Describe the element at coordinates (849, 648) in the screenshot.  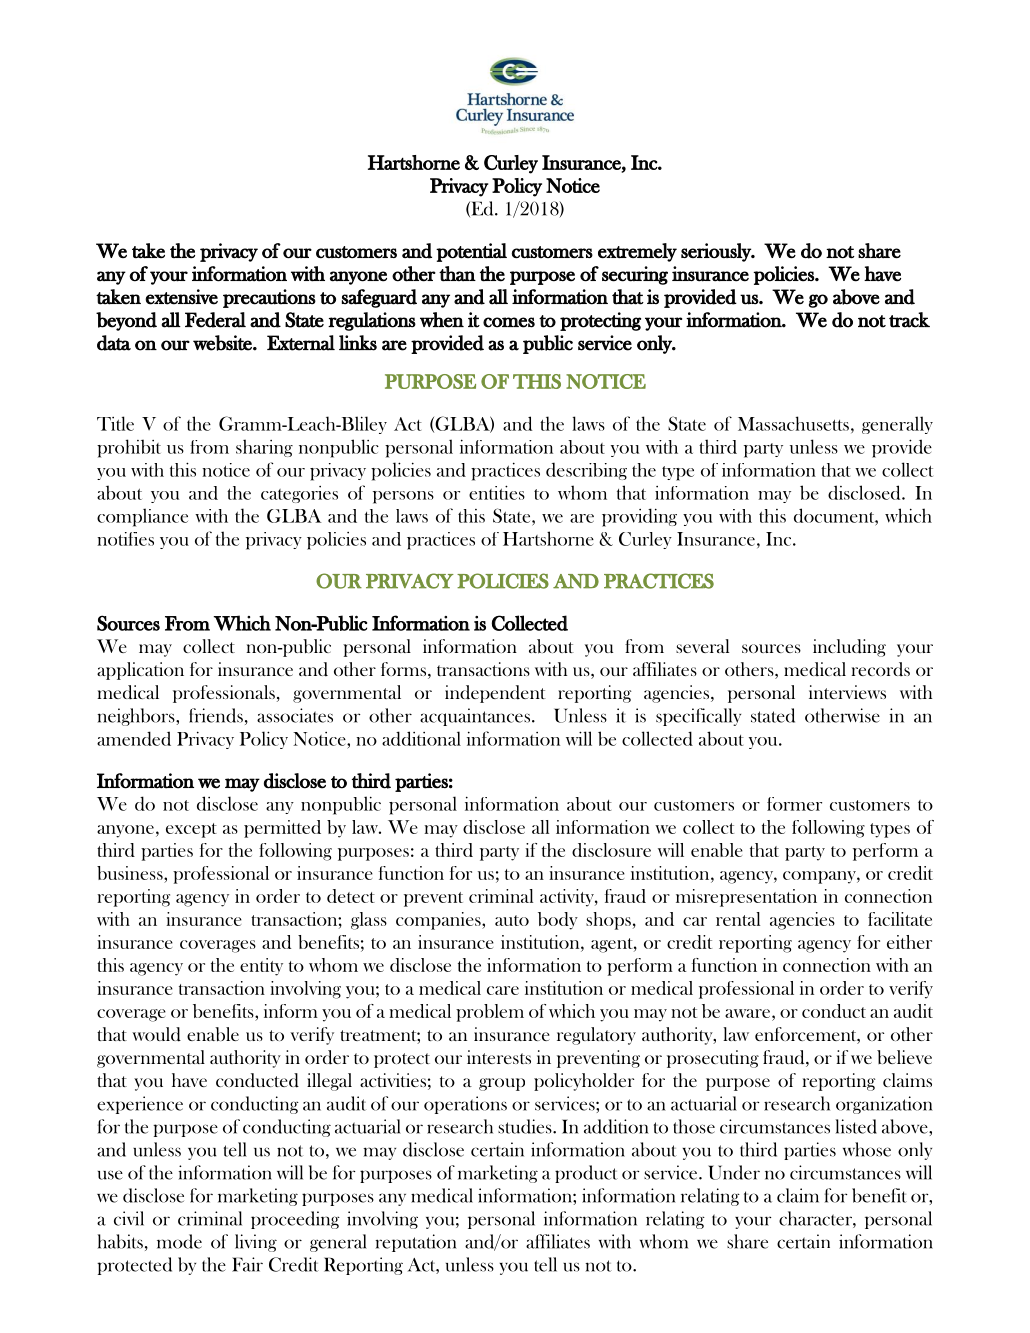
I see `including` at that location.
